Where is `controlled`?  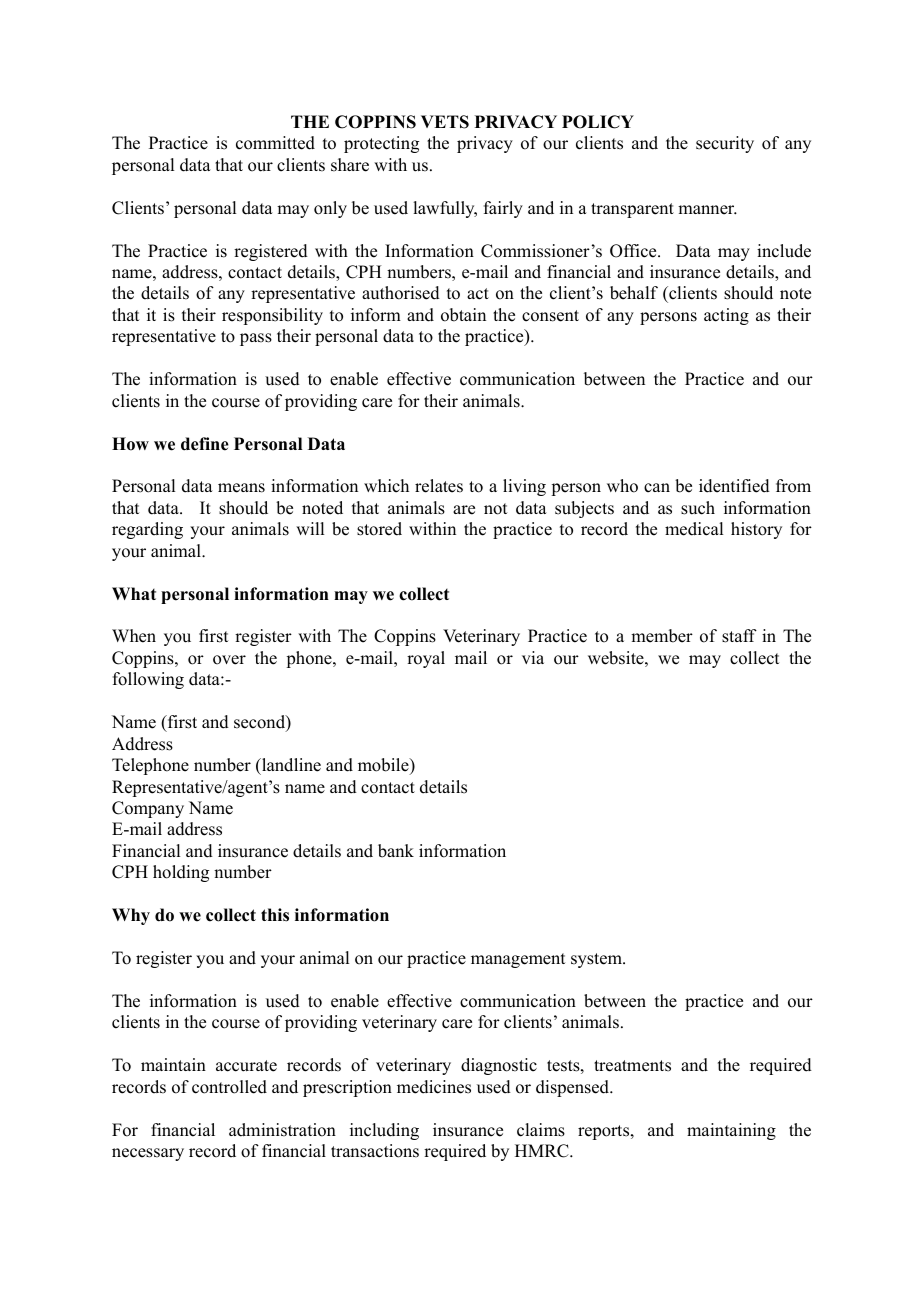 controlled is located at coordinates (229, 1087).
